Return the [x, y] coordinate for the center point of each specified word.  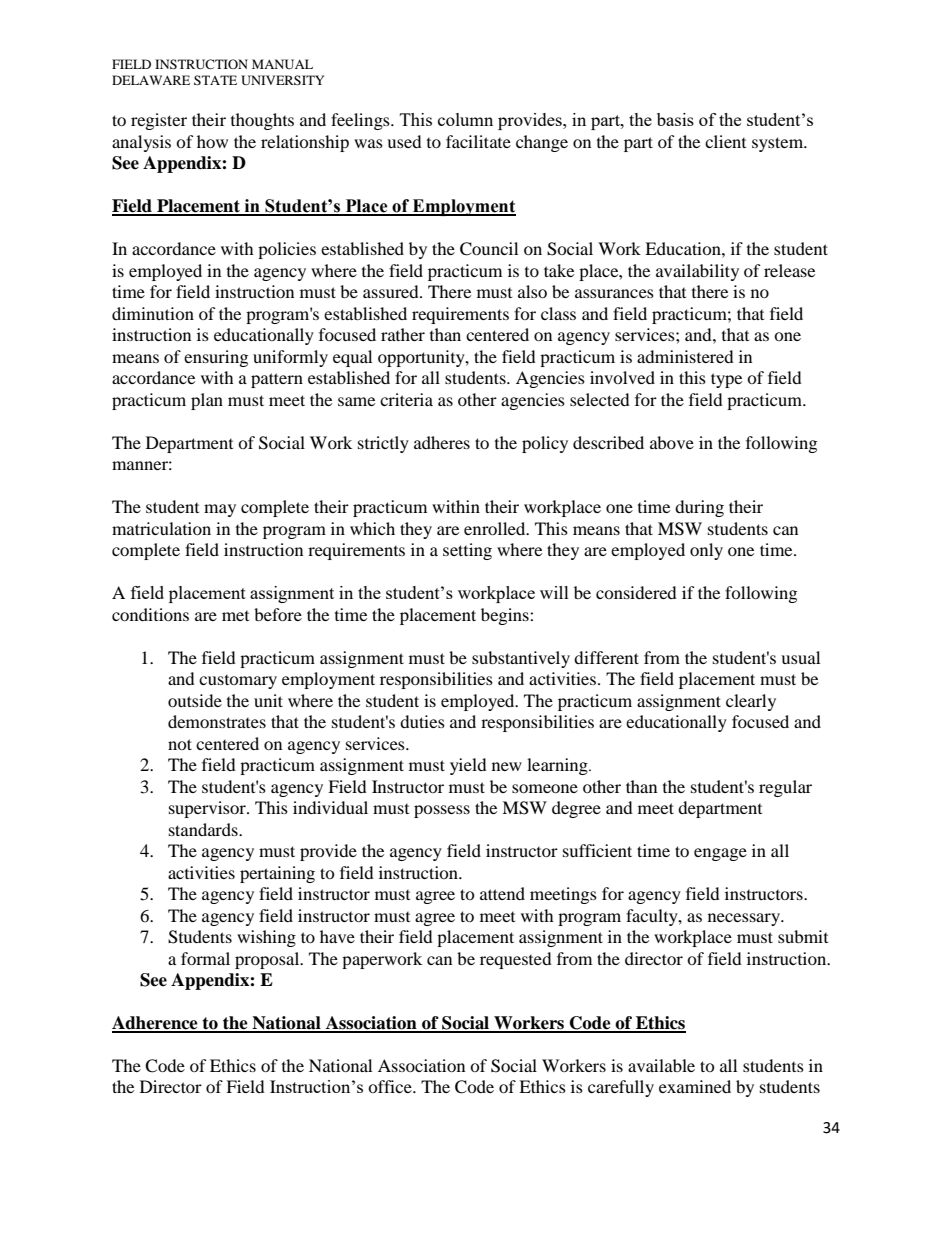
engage [720, 854]
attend [502, 893]
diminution [153, 313]
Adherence [156, 1024]
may [220, 510]
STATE [215, 80]
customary [238, 682]
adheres [442, 442]
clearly [751, 702]
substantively [521, 659]
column [465, 119]
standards [204, 829]
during [699, 508]
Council [489, 249]
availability [697, 272]
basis [675, 119]
